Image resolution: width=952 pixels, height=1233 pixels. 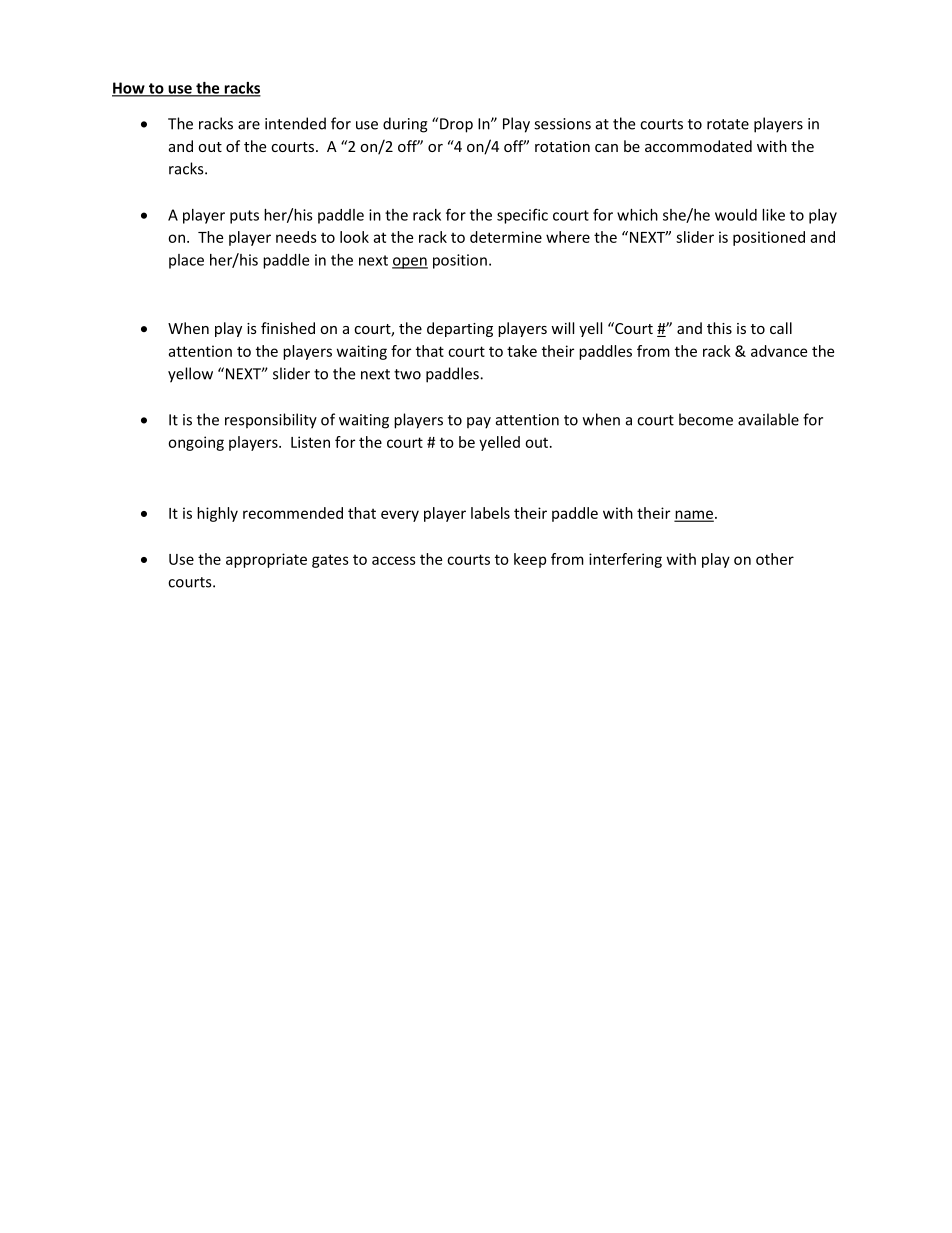 I want to click on appropriate, so click(x=266, y=560).
